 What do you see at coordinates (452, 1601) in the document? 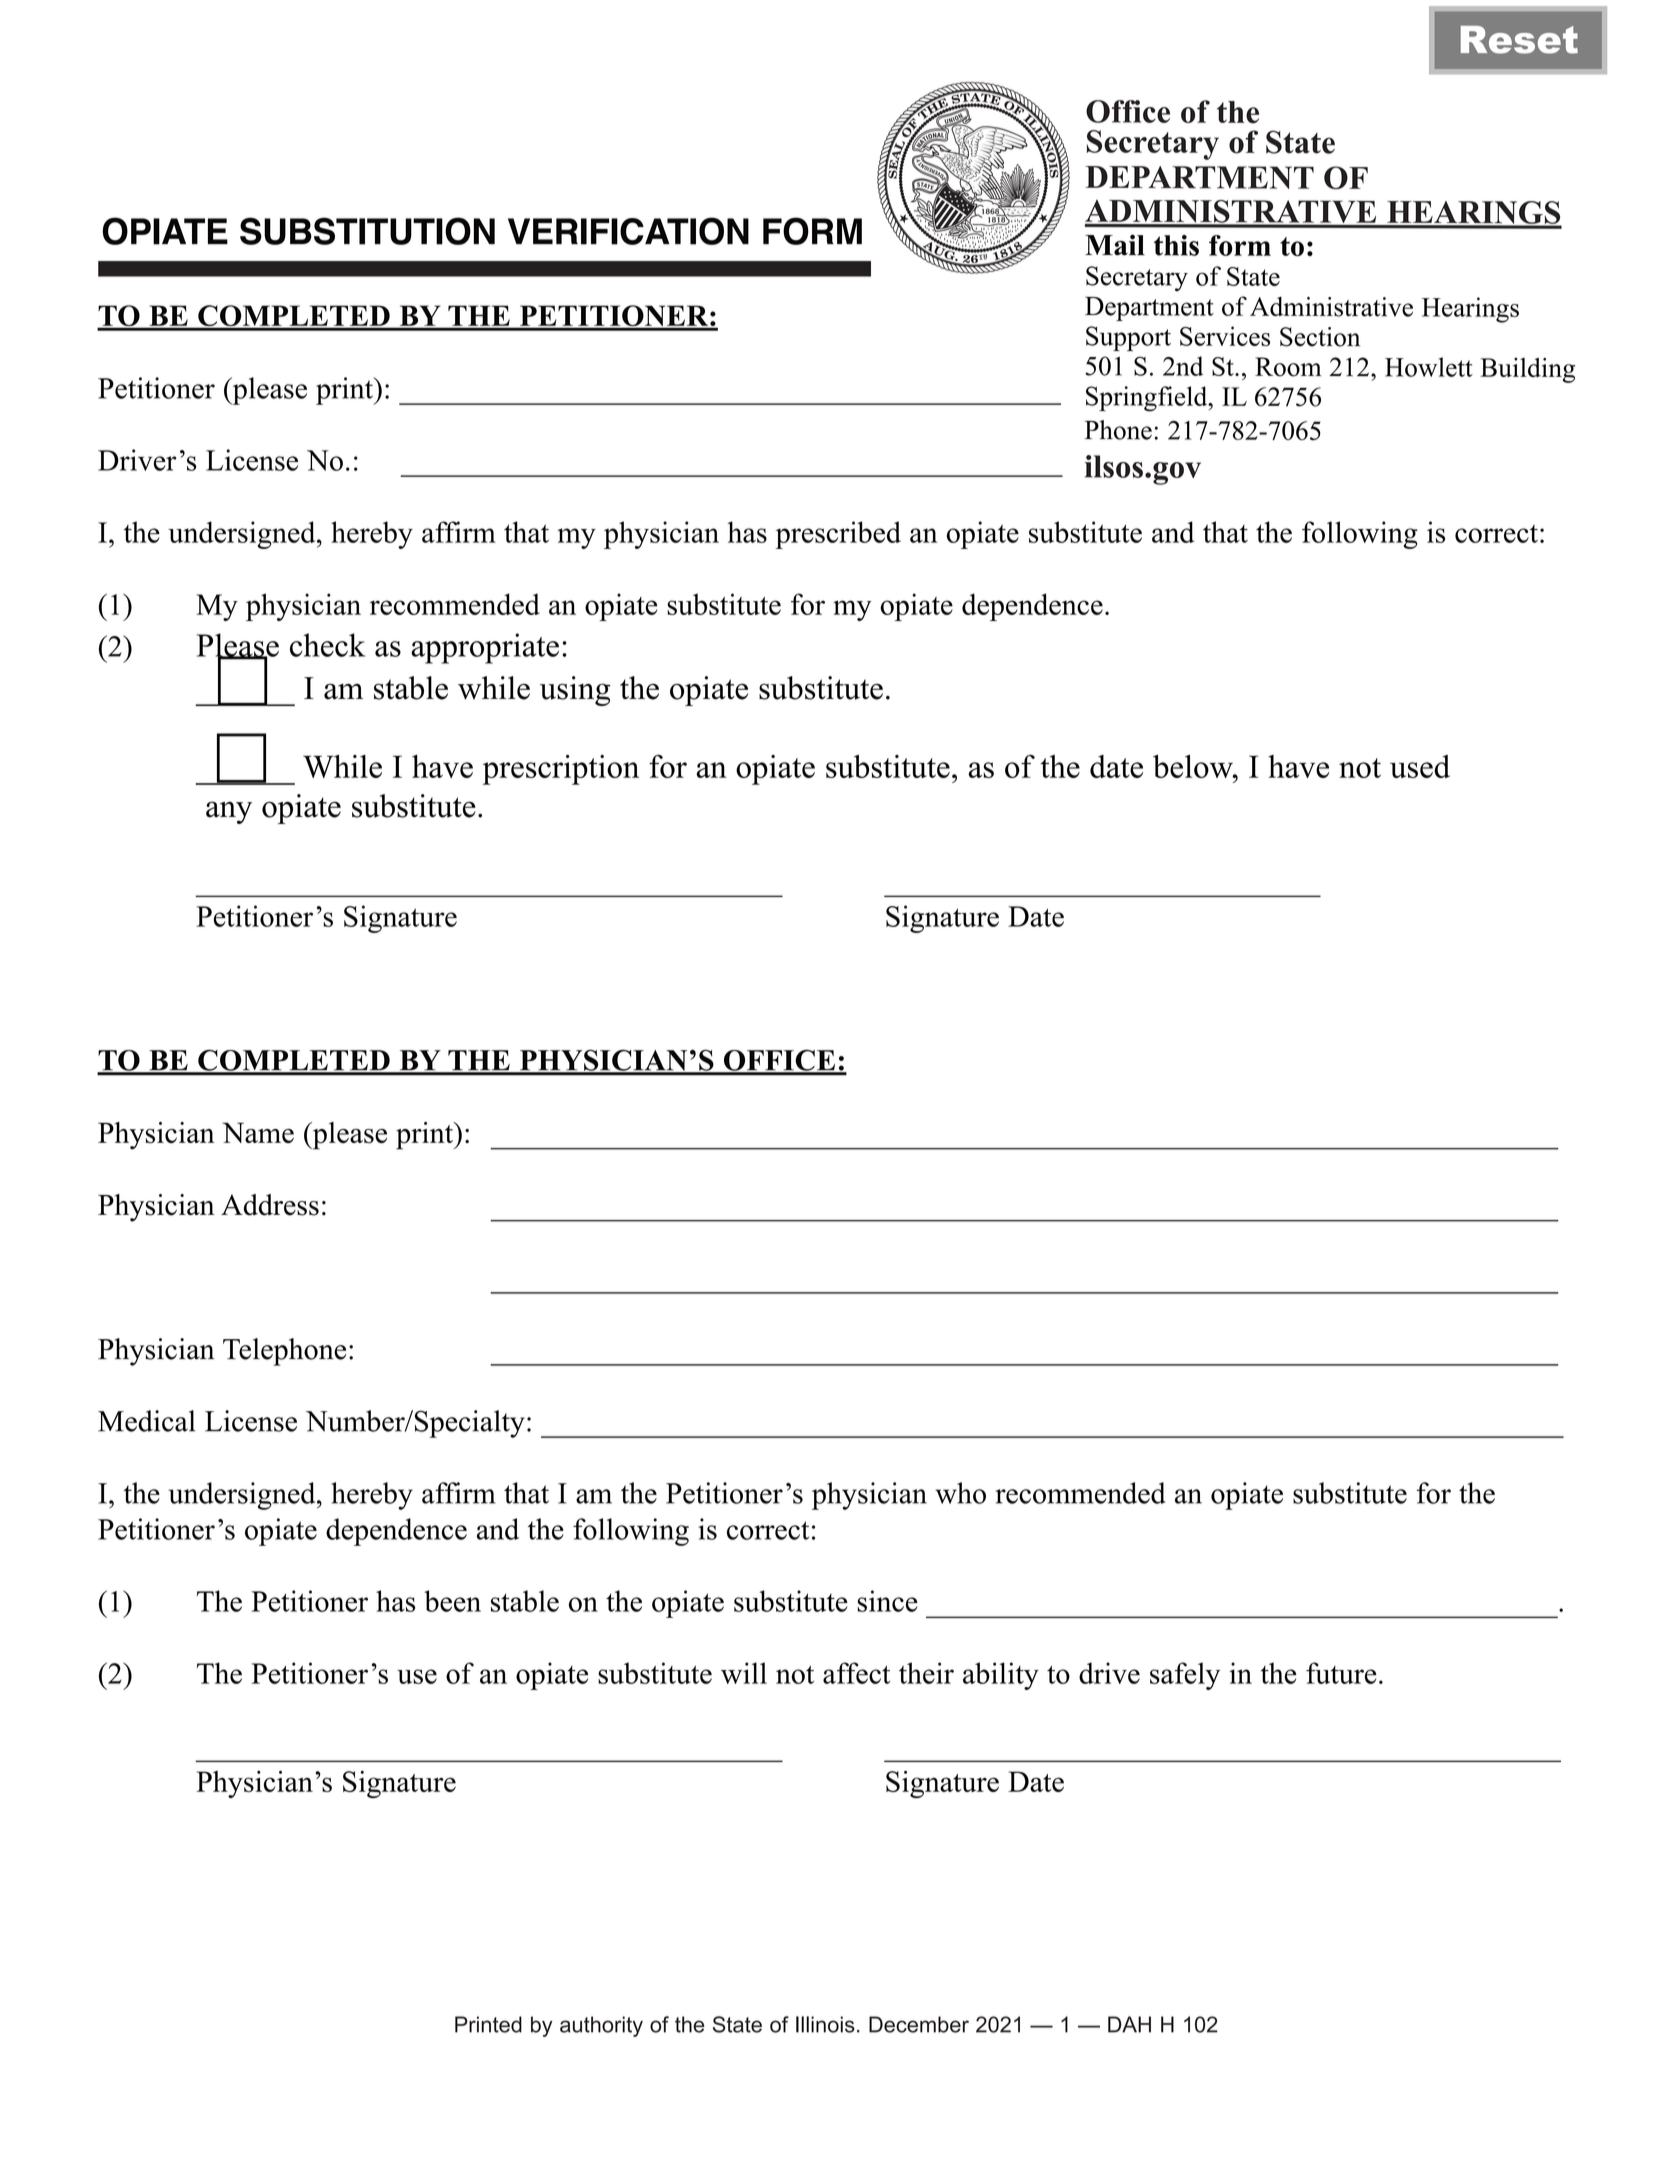
I see `been` at bounding box center [452, 1601].
